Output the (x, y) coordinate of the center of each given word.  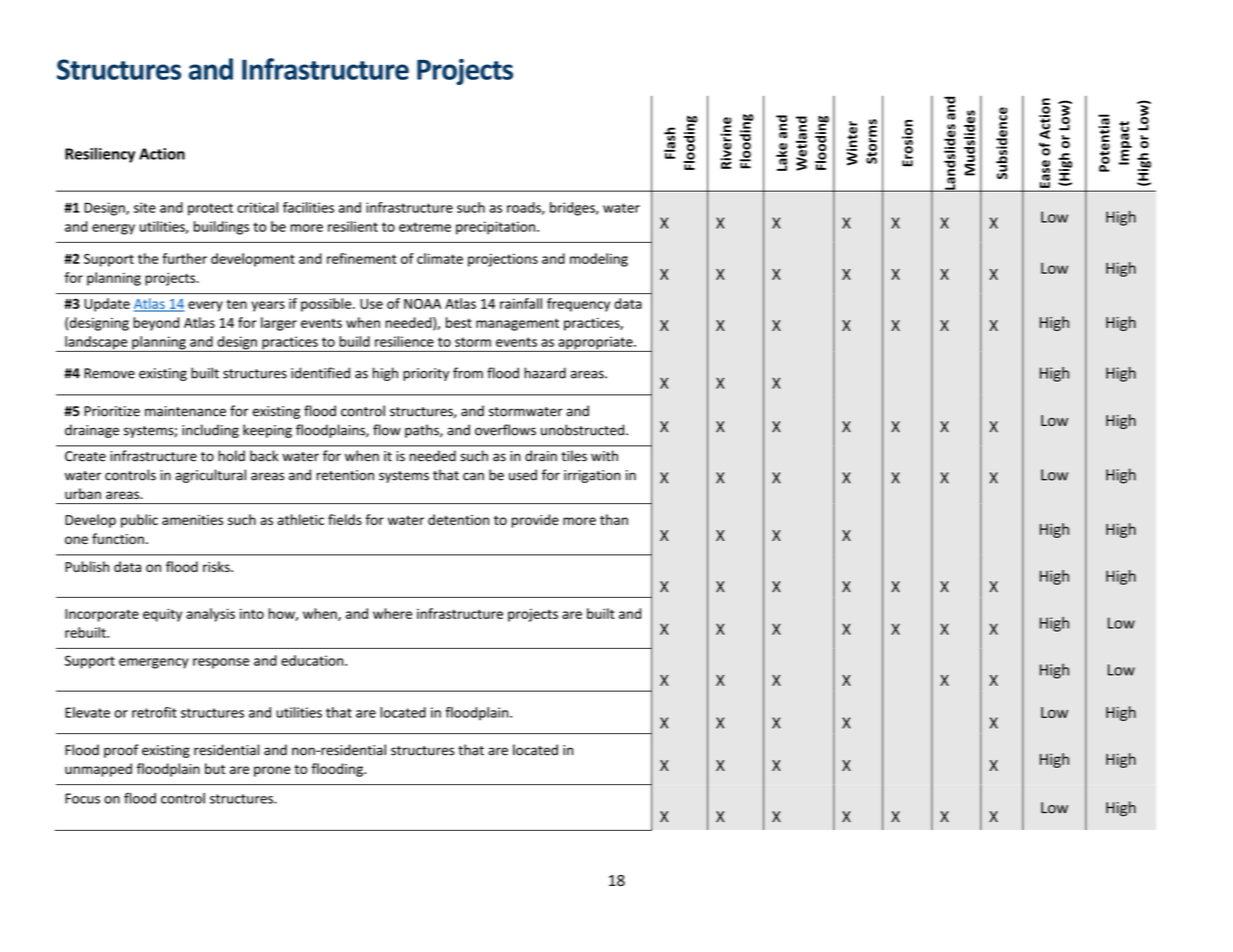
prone (272, 771)
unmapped (98, 770)
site (145, 207)
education (313, 660)
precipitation (495, 228)
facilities (308, 207)
